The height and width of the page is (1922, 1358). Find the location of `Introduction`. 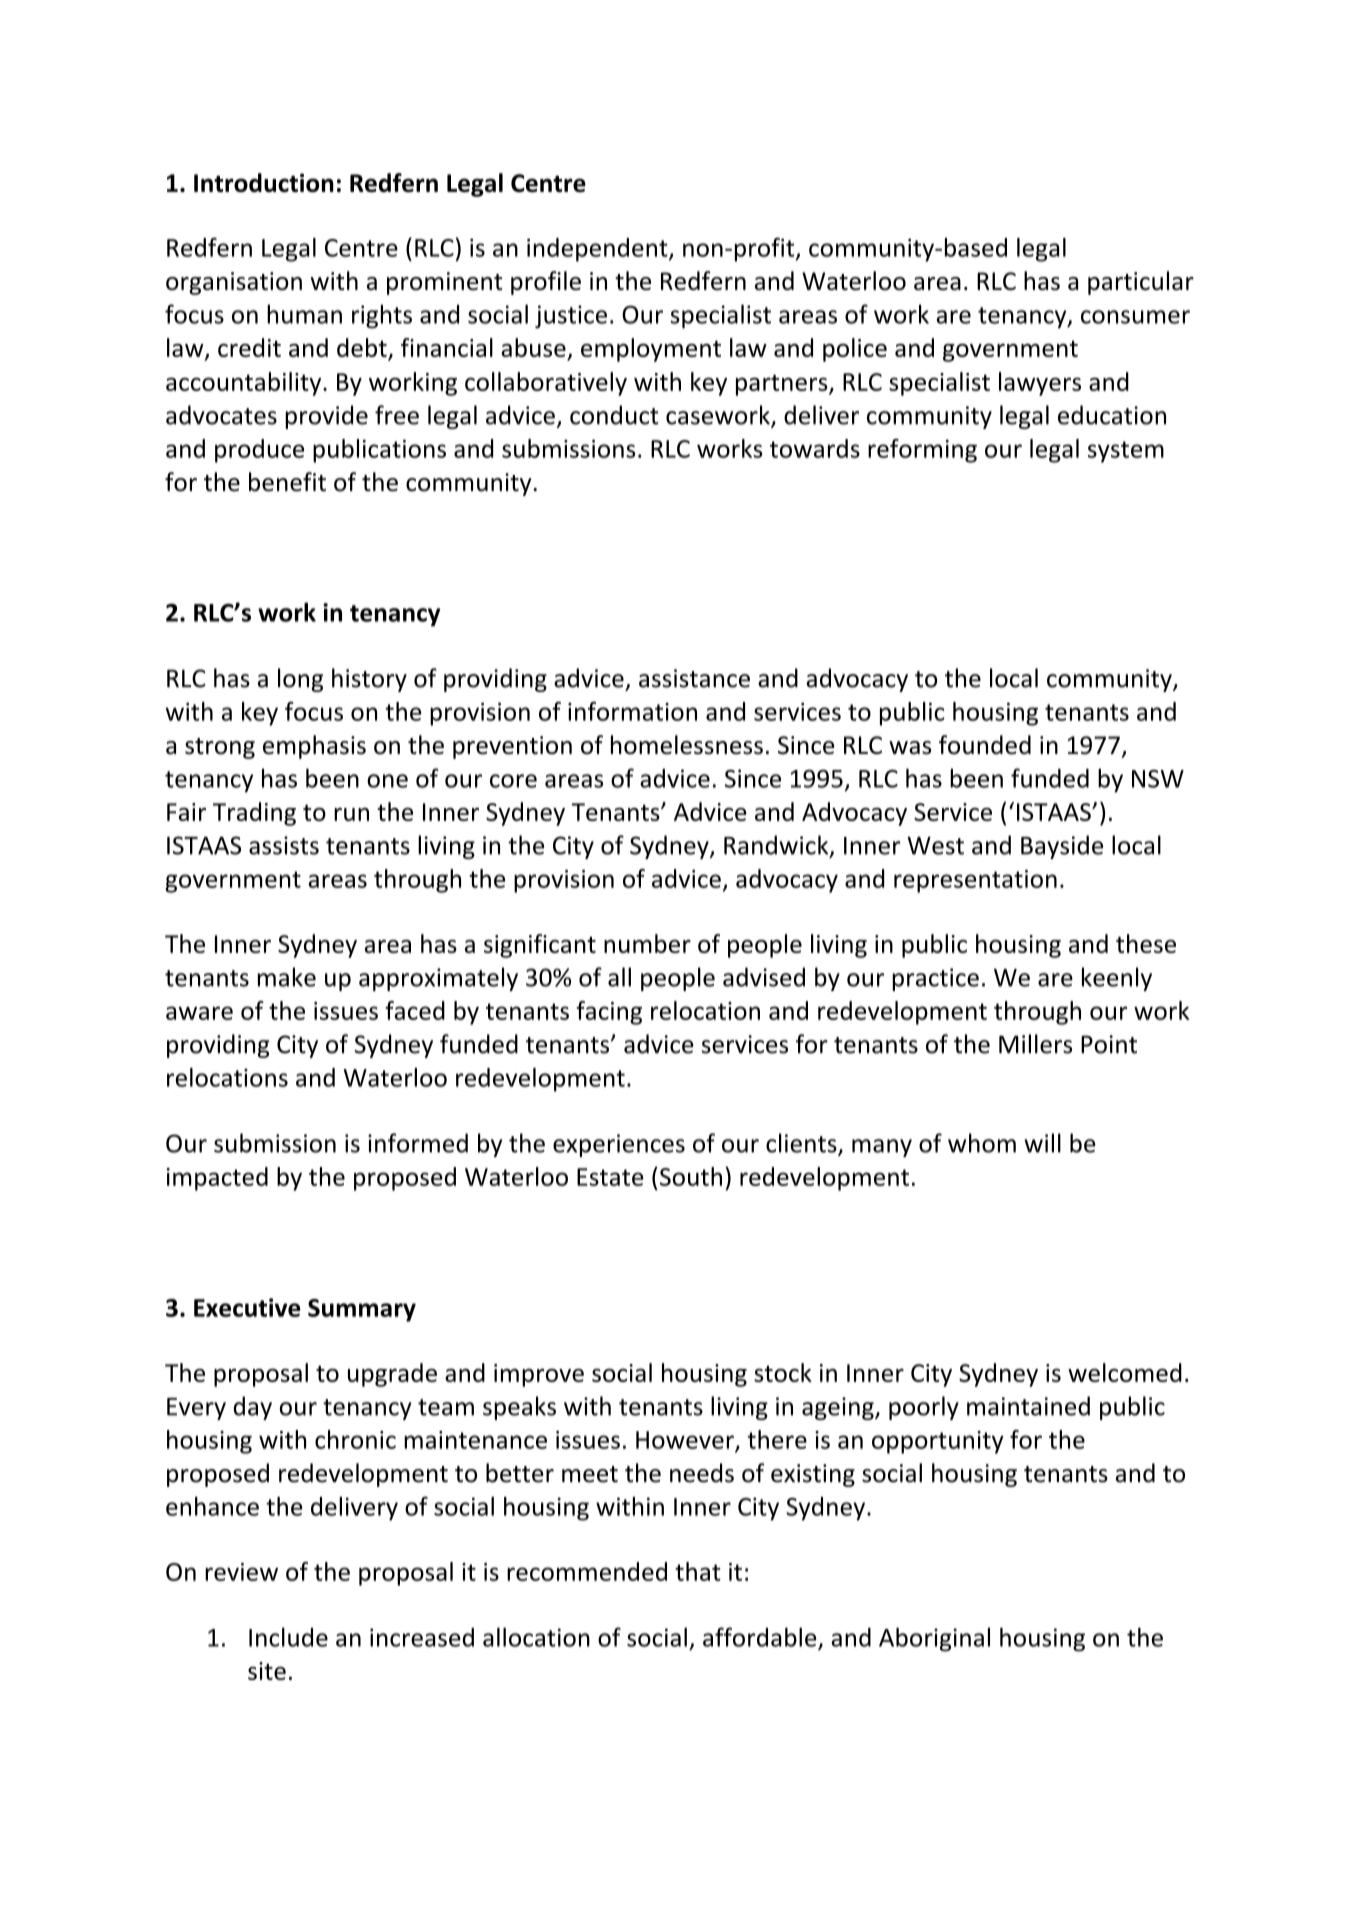

Introduction is located at coordinates (264, 182).
